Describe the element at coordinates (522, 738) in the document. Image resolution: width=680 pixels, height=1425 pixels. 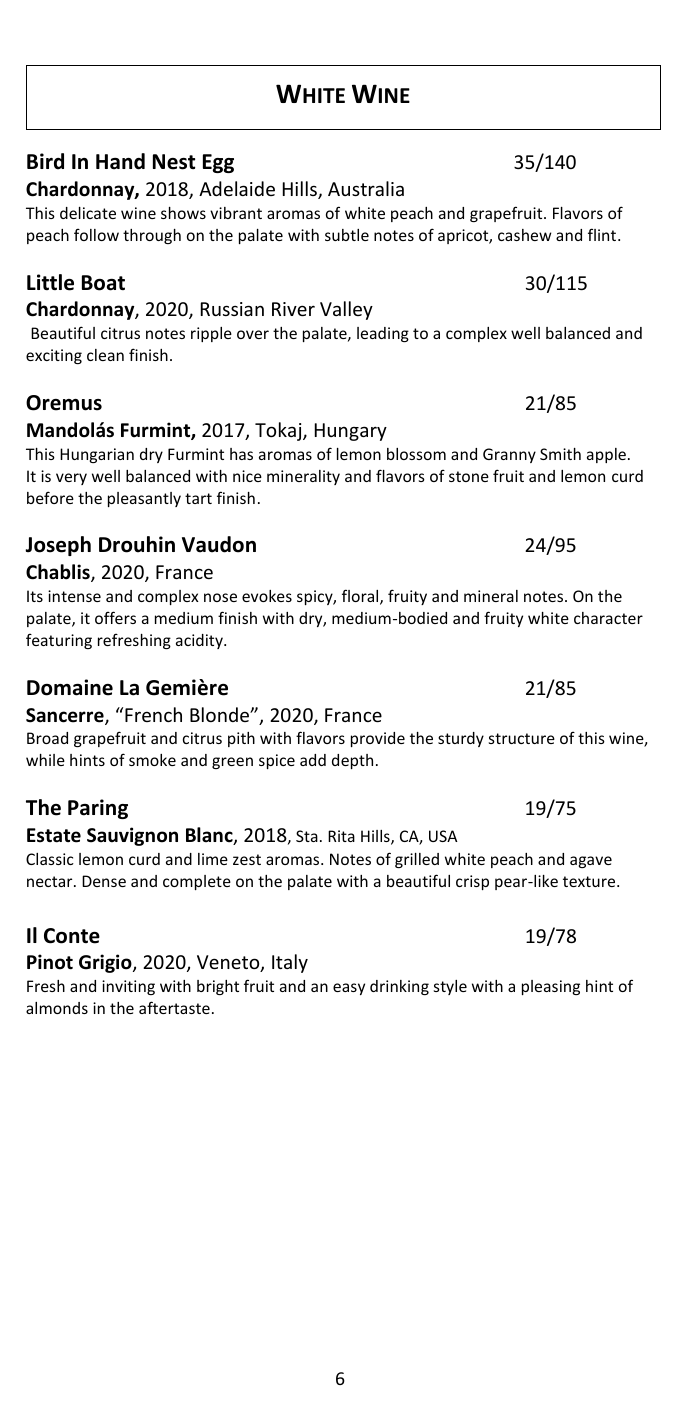
I see `structure` at that location.
